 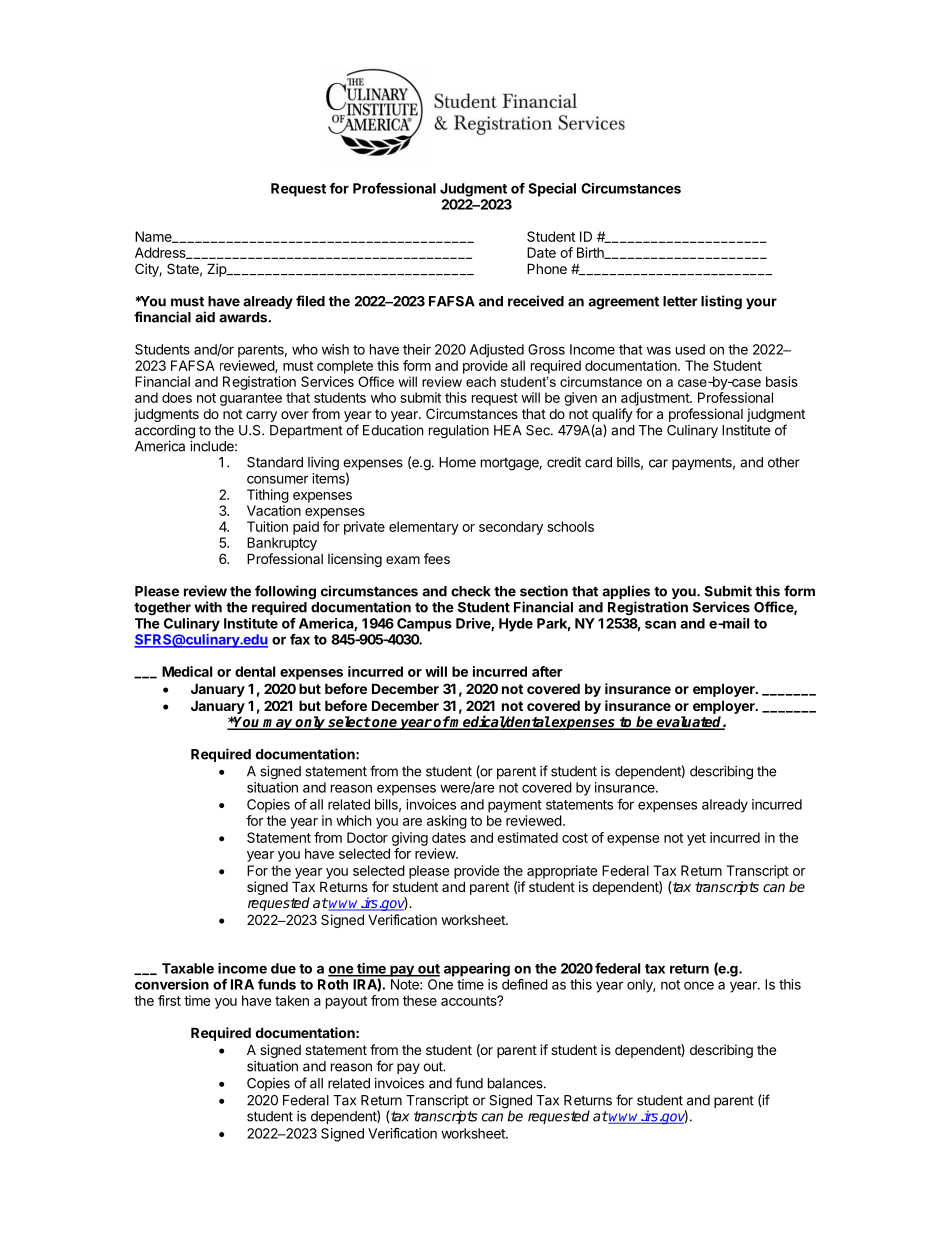 I want to click on check, so click(x=471, y=591).
